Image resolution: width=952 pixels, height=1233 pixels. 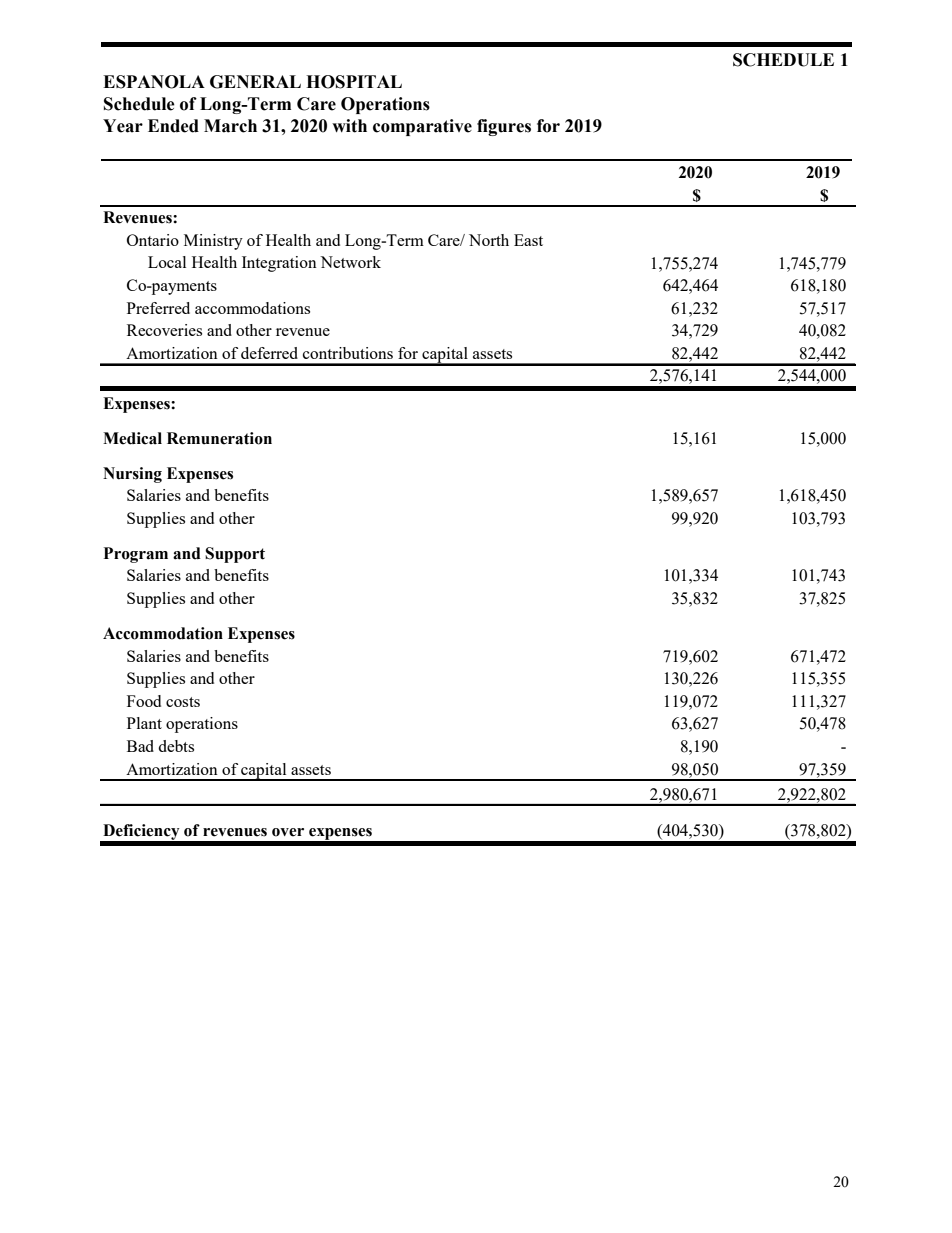 What do you see at coordinates (132, 438) in the page?
I see `Medical` at bounding box center [132, 438].
